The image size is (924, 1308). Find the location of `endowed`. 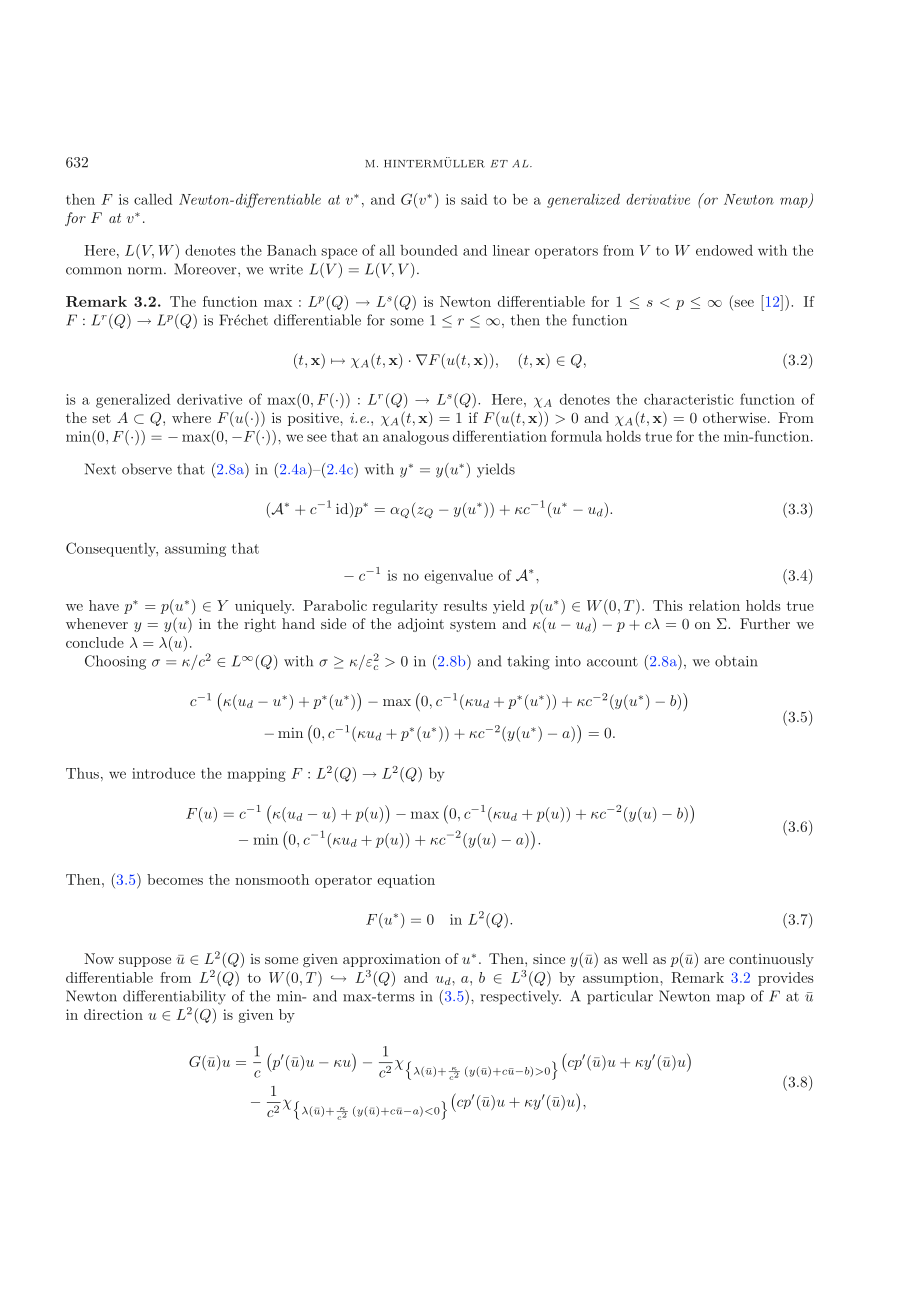

endowed is located at coordinates (724, 250).
